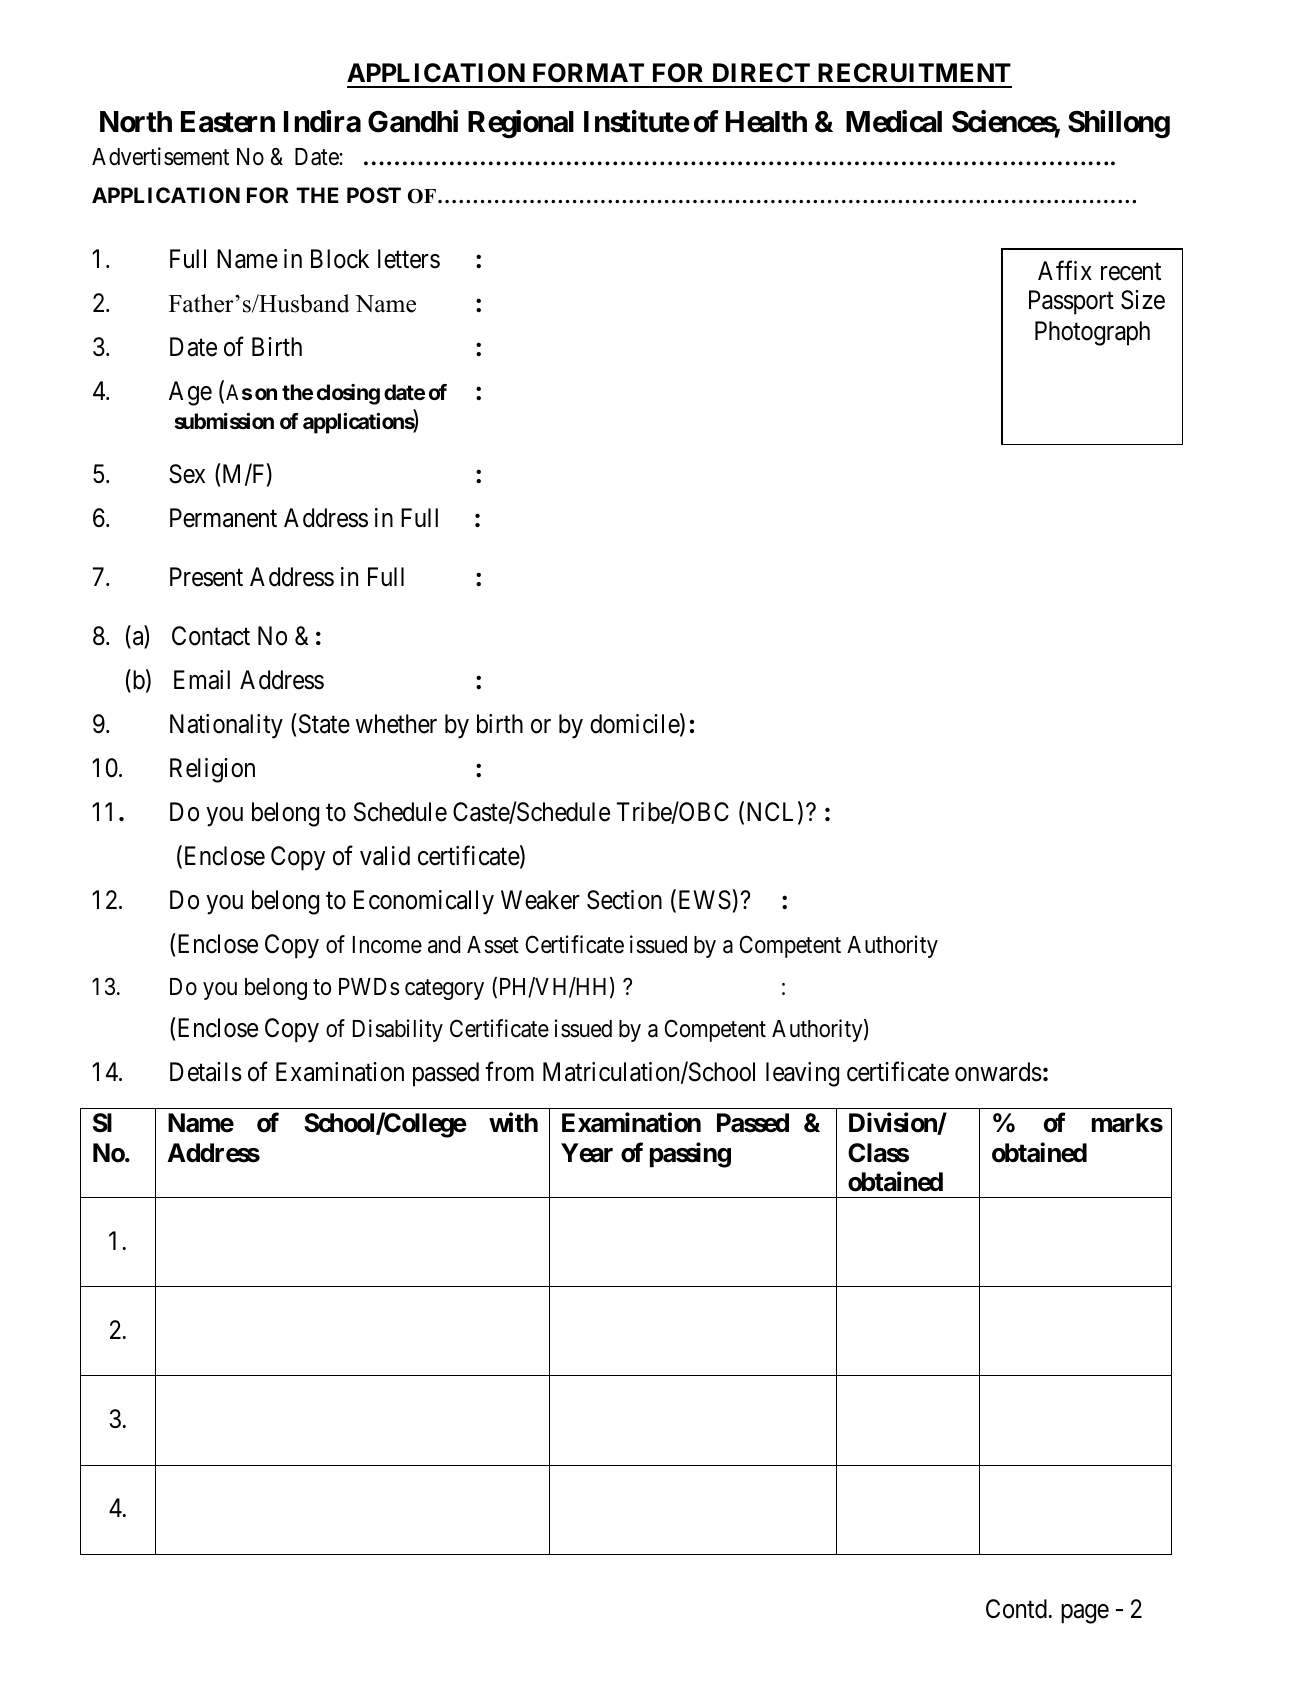 This image has width=1301, height=1684. Describe the element at coordinates (224, 421) in the image. I see `submission` at that location.
